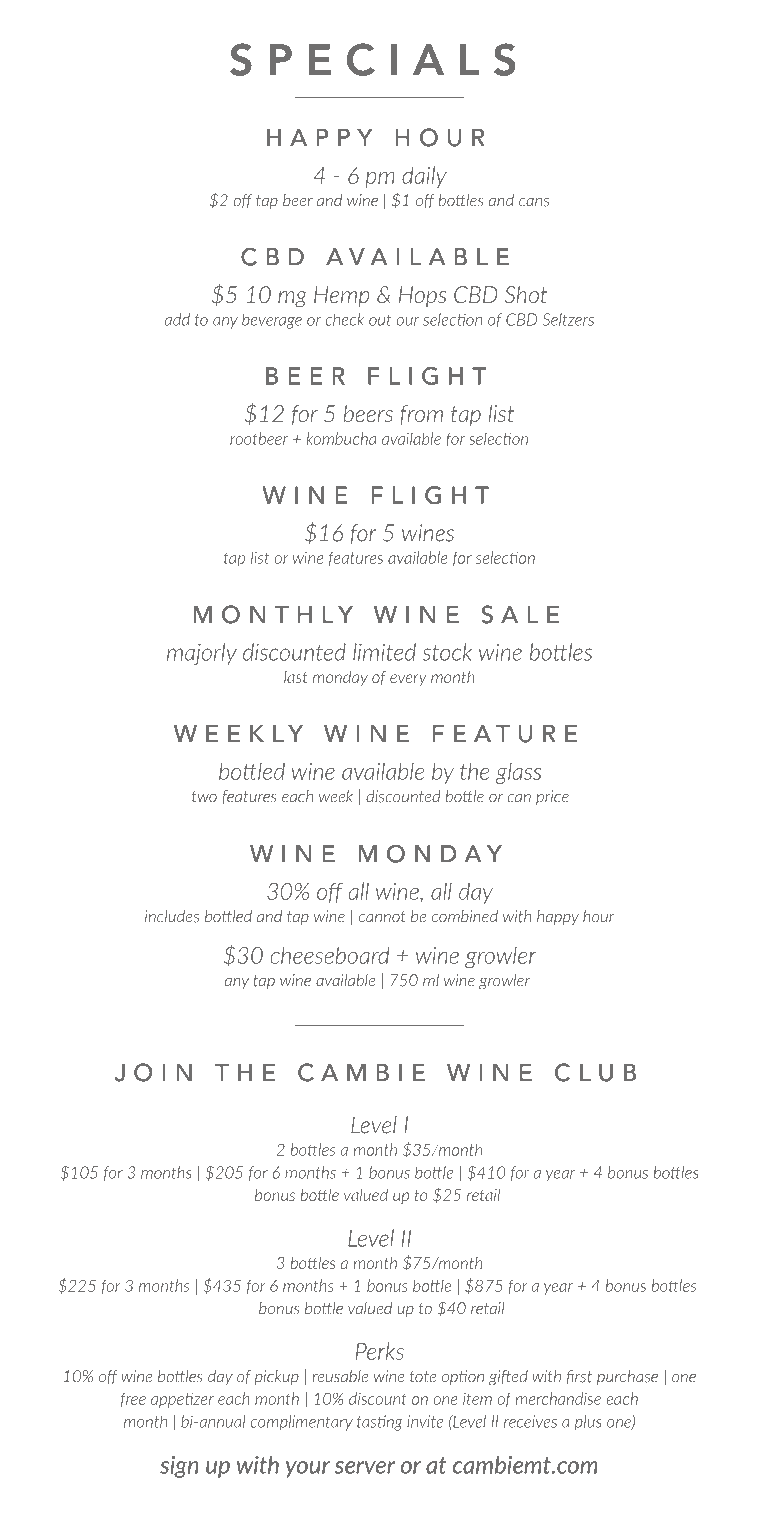 This screenshot has width=759, height=1518. I want to click on appetizer, so click(182, 1400).
